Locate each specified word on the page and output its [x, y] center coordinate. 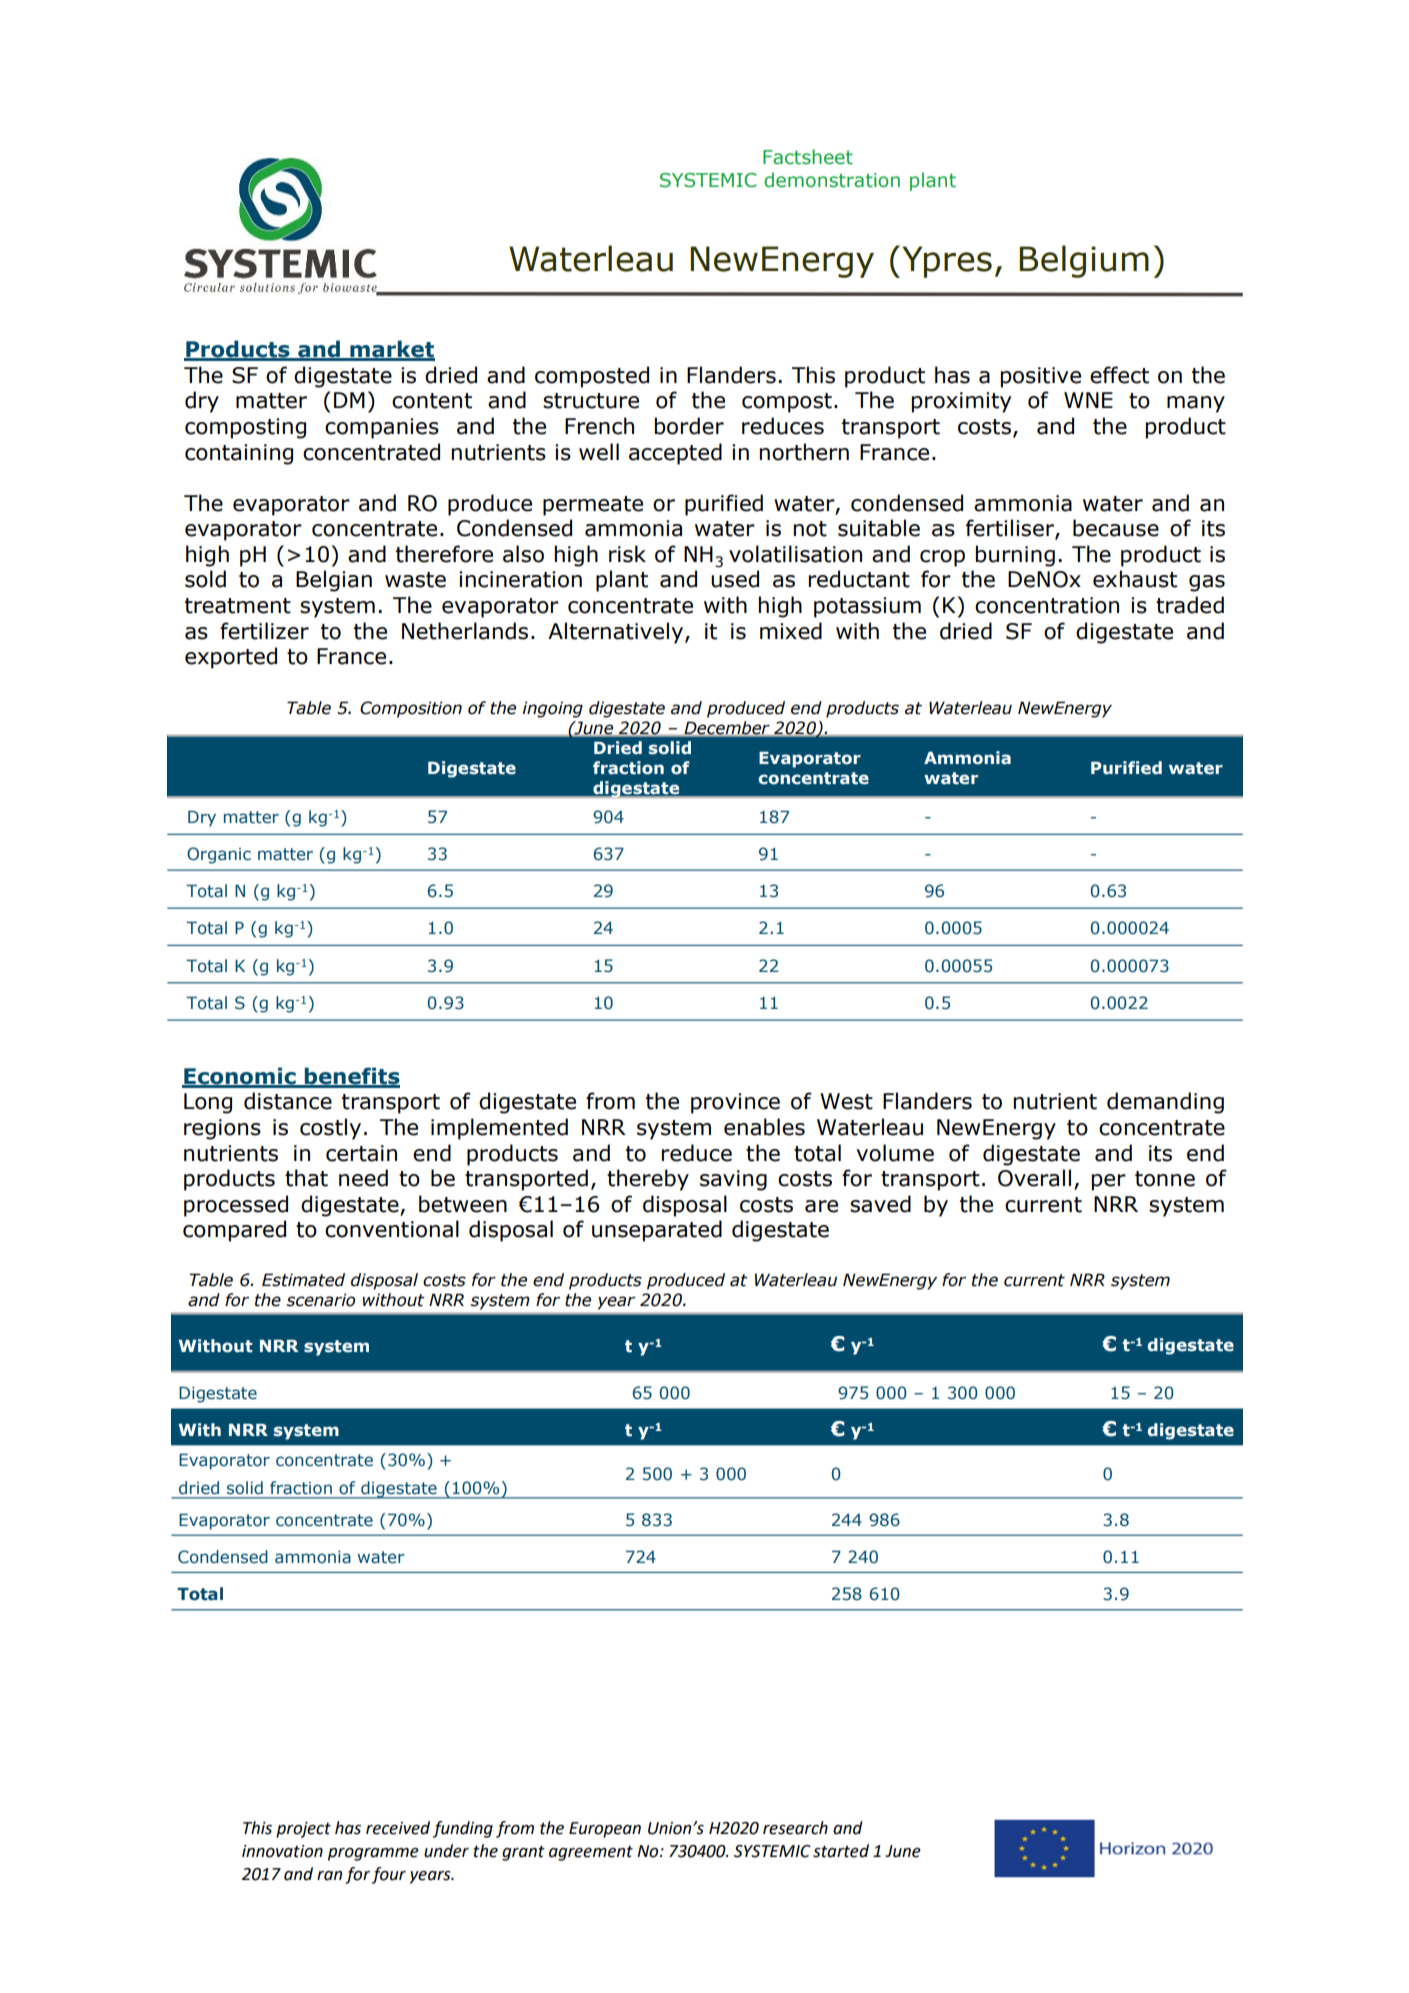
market [391, 350]
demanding [1165, 1103]
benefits [351, 1077]
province [735, 1103]
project [303, 1830]
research [795, 1828]
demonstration [832, 180]
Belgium [1084, 261]
